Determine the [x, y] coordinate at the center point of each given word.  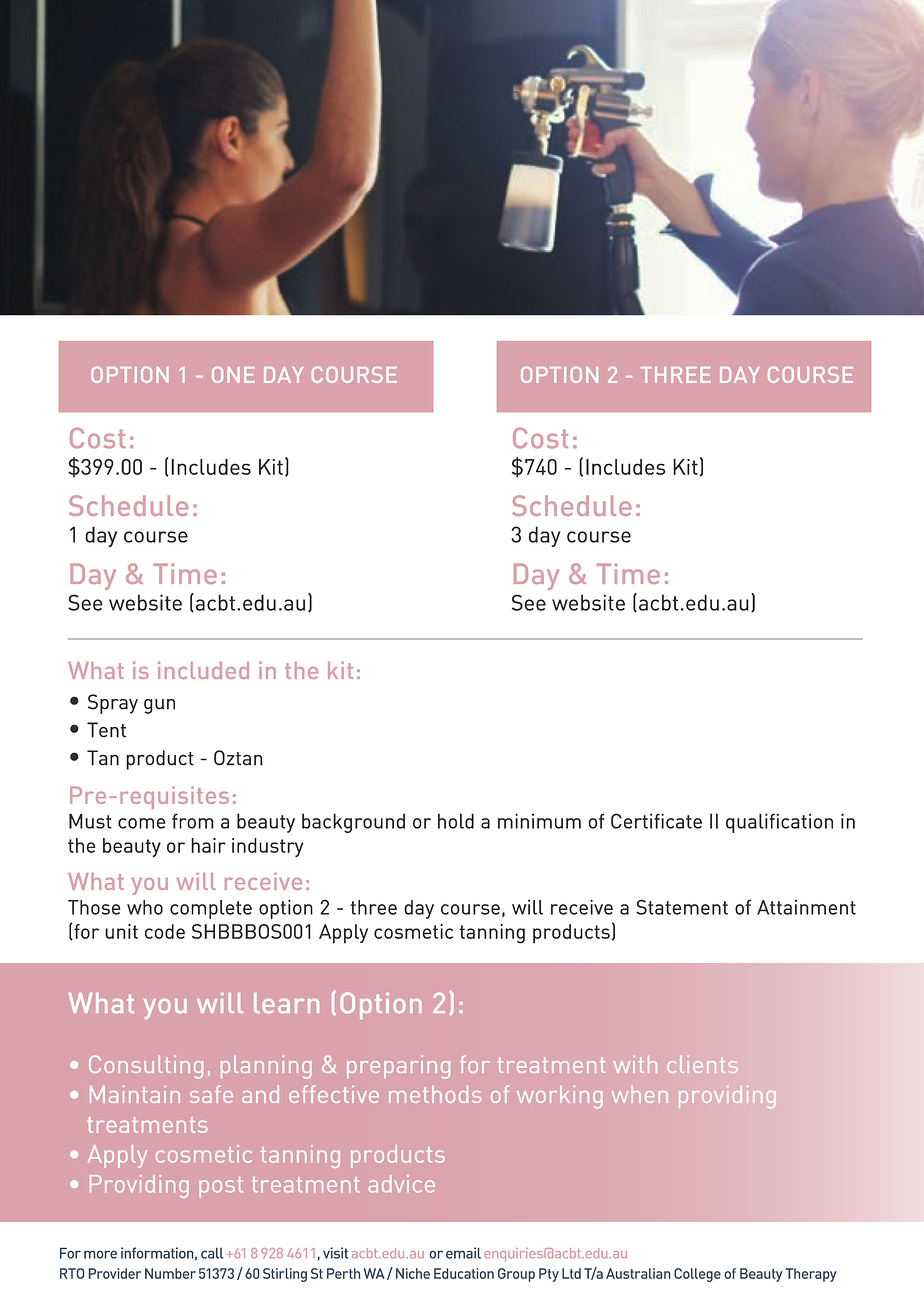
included [203, 670]
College [697, 1275]
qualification [779, 823]
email [463, 1253]
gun [159, 706]
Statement [682, 907]
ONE [233, 374]
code [165, 931]
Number [170, 1273]
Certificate [656, 821]
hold [456, 821]
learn [286, 1003]
